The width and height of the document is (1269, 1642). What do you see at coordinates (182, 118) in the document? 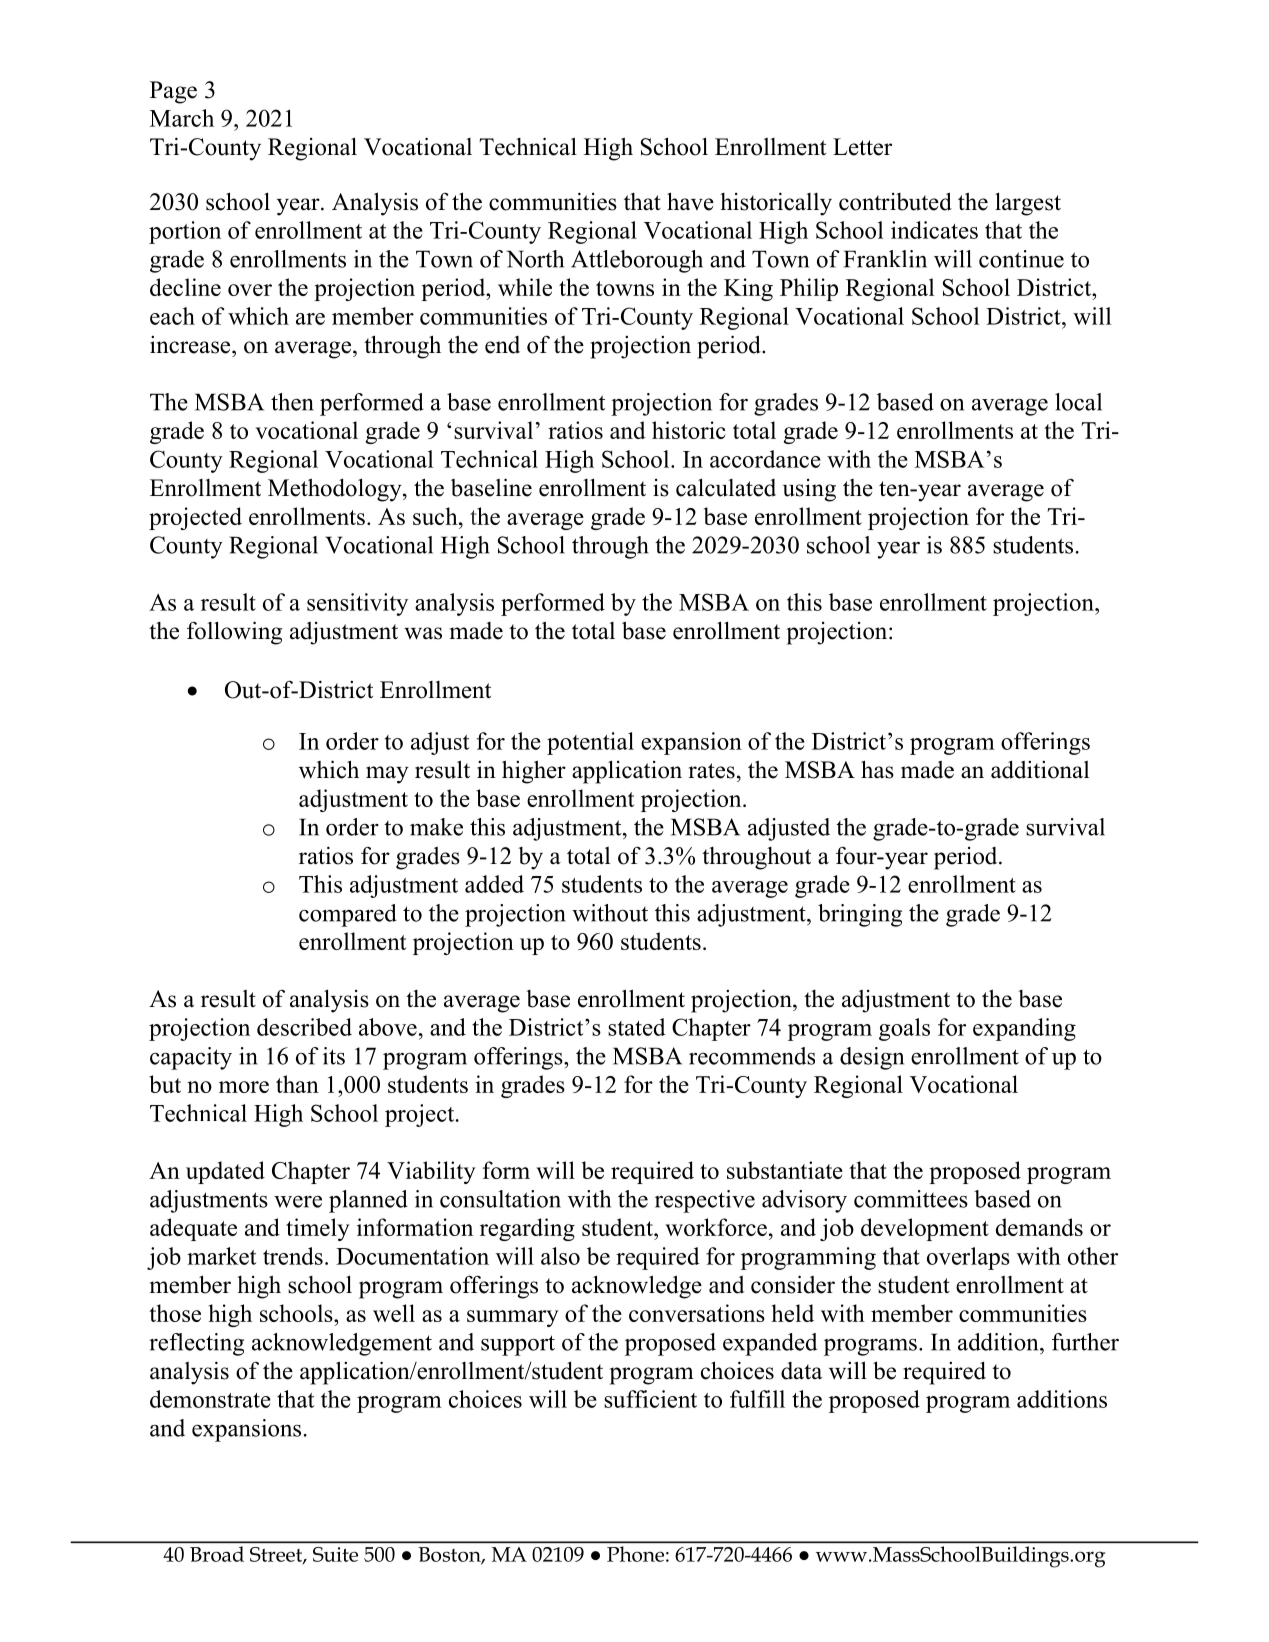
I see `March` at bounding box center [182, 118].
